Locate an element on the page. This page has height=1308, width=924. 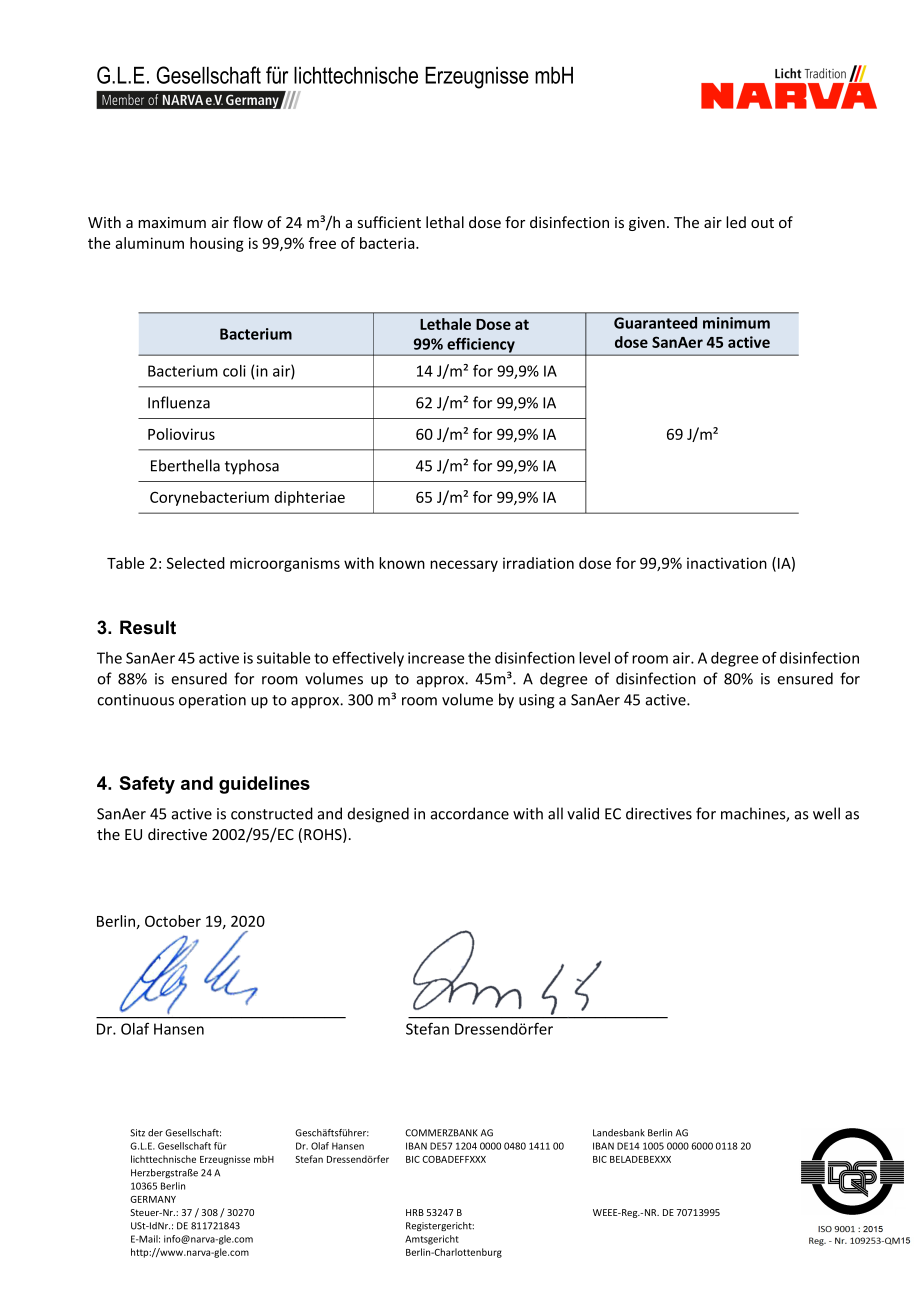
necessary is located at coordinates (464, 566).
